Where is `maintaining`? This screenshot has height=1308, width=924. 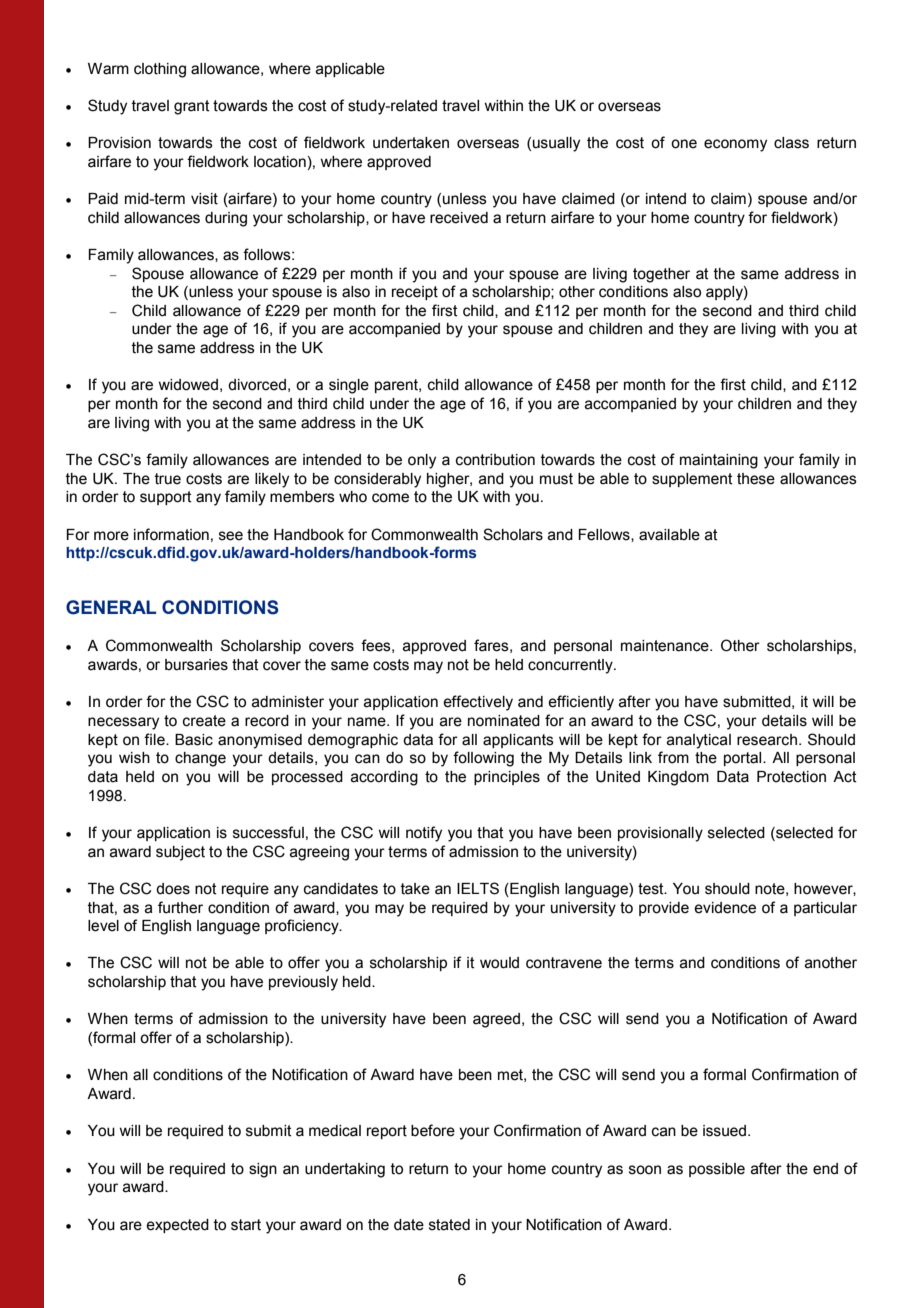 maintaining is located at coordinates (719, 461).
